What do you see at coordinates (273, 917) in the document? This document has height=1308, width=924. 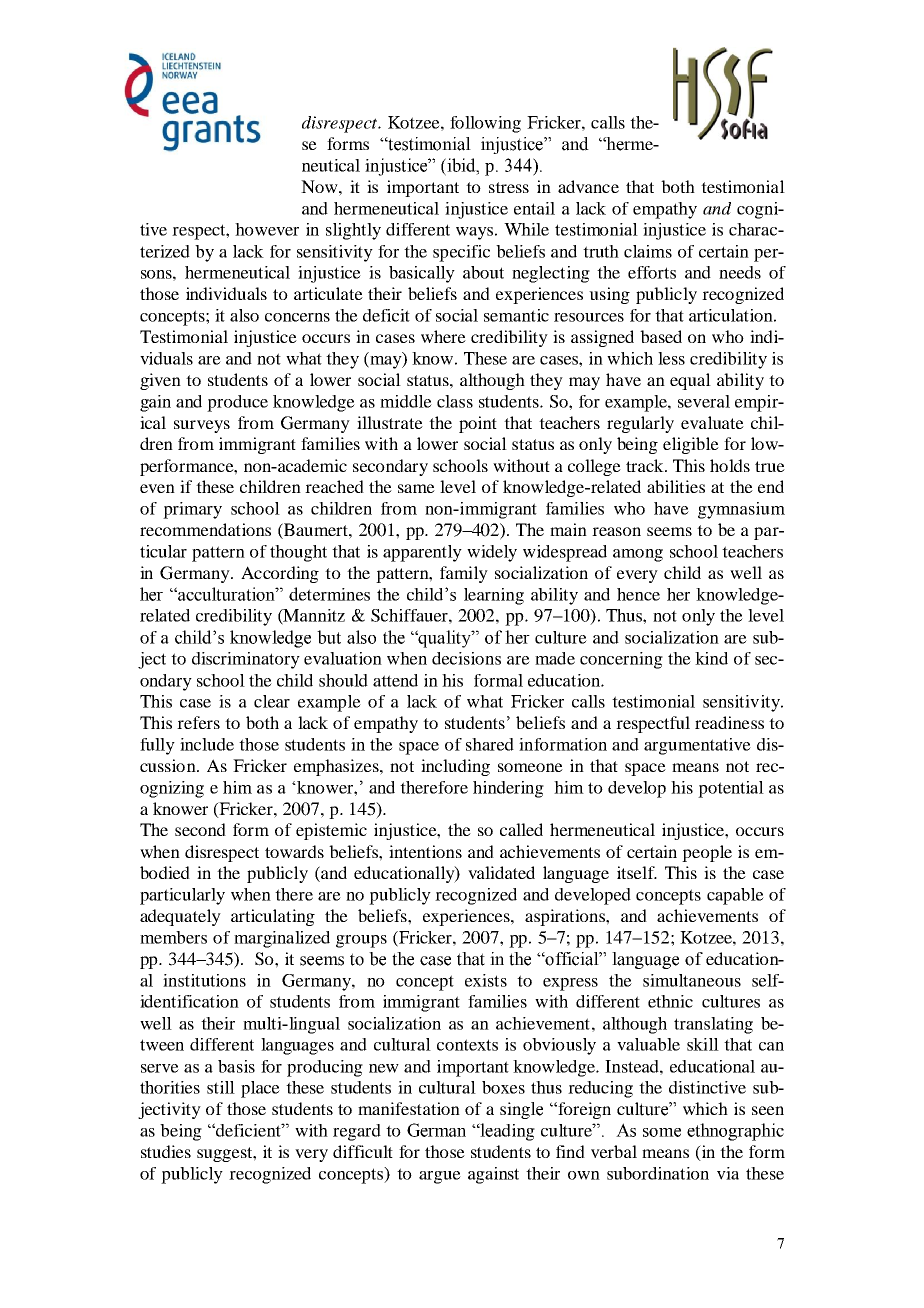 I see `articulating` at bounding box center [273, 917].
